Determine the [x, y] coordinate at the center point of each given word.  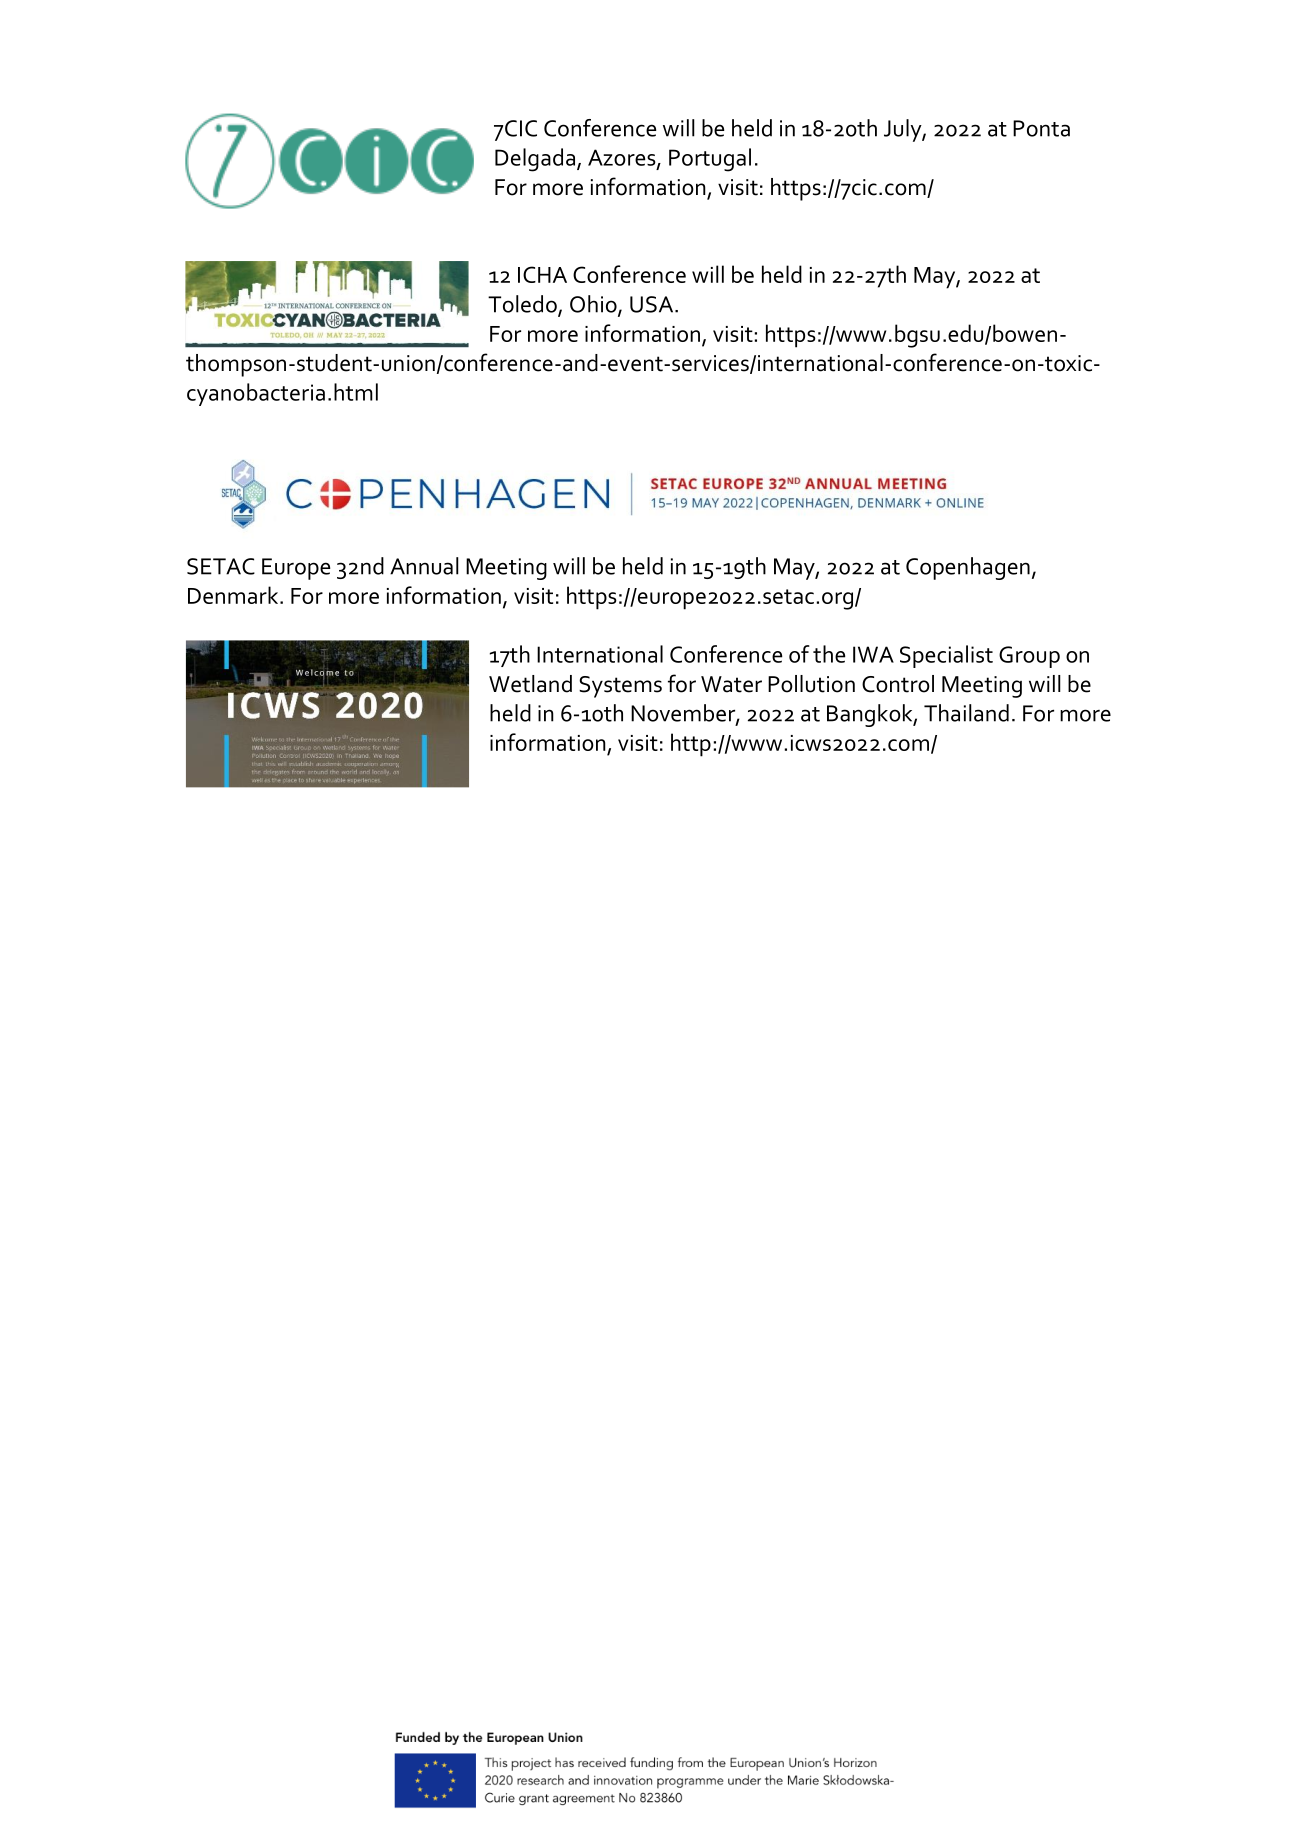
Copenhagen [968, 568]
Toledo [523, 305]
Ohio [594, 305]
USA [653, 304]
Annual [424, 566]
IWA [873, 654]
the [829, 654]
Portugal [710, 160]
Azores [623, 158]
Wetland [530, 684]
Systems [620, 687]
